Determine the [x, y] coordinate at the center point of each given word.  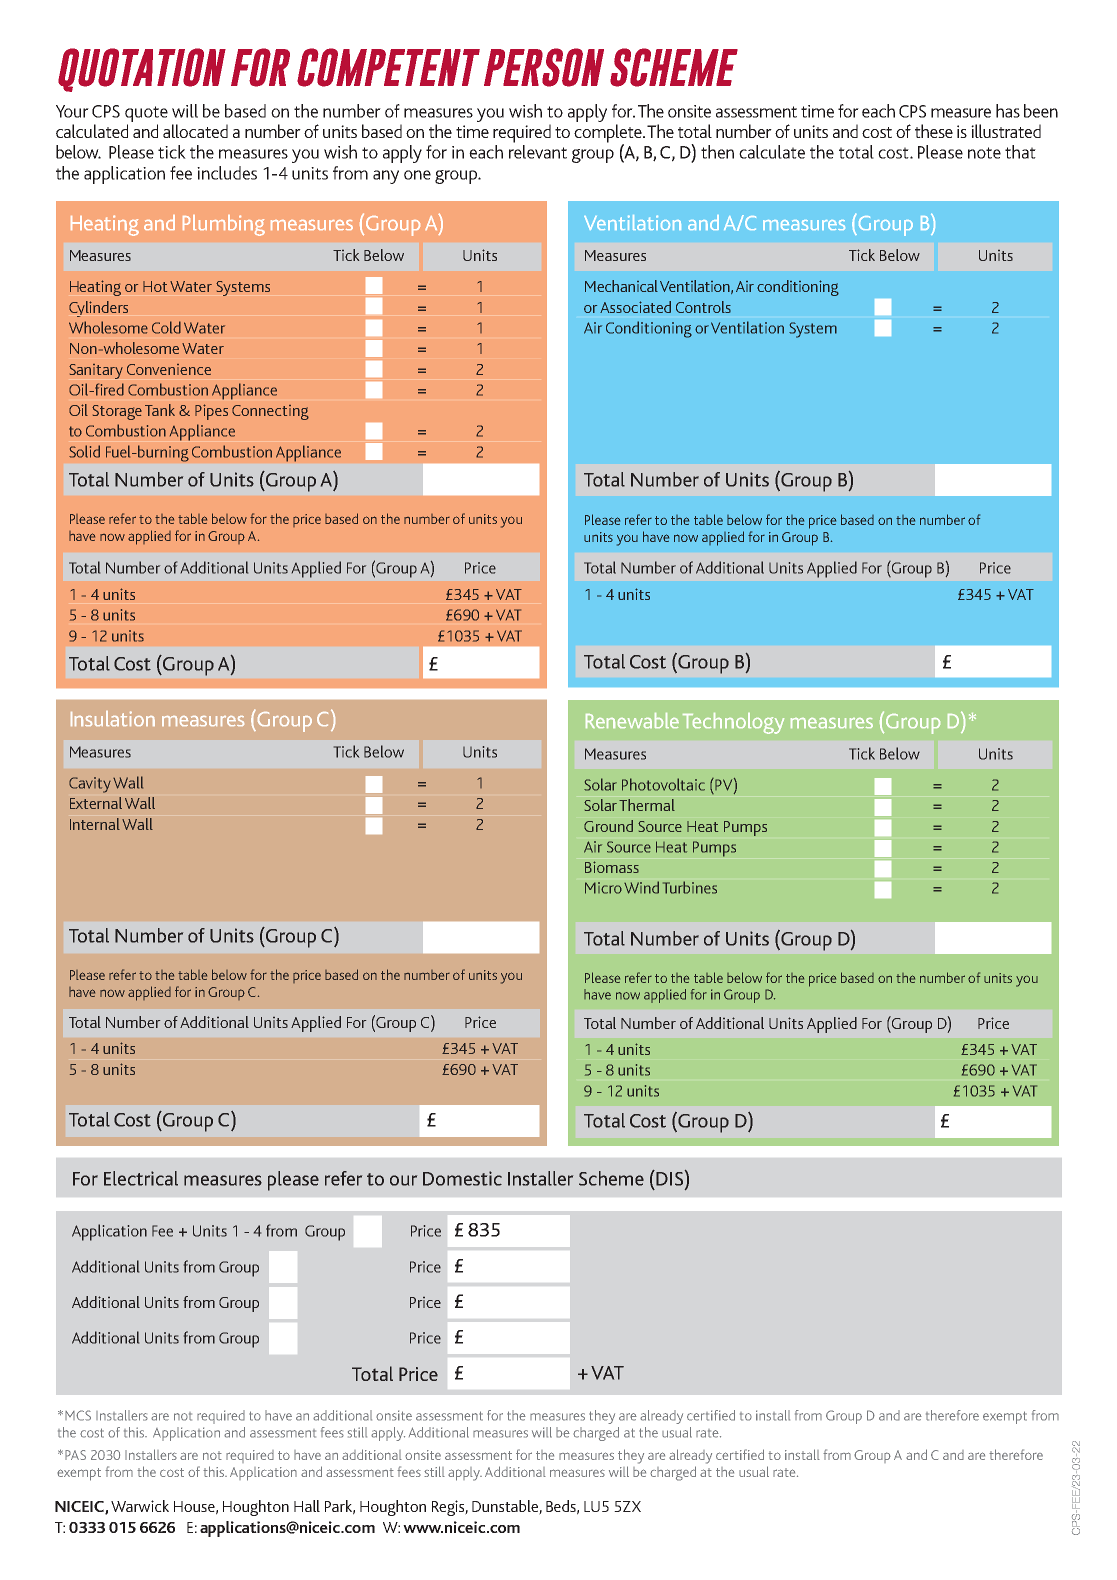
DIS [669, 1179]
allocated [195, 131]
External [96, 803]
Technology [733, 723]
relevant [538, 152]
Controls [703, 307]
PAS [75, 1455]
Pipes [211, 412]
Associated [635, 307]
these [934, 131]
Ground [608, 826]
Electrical [141, 1178]
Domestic [462, 1178]
